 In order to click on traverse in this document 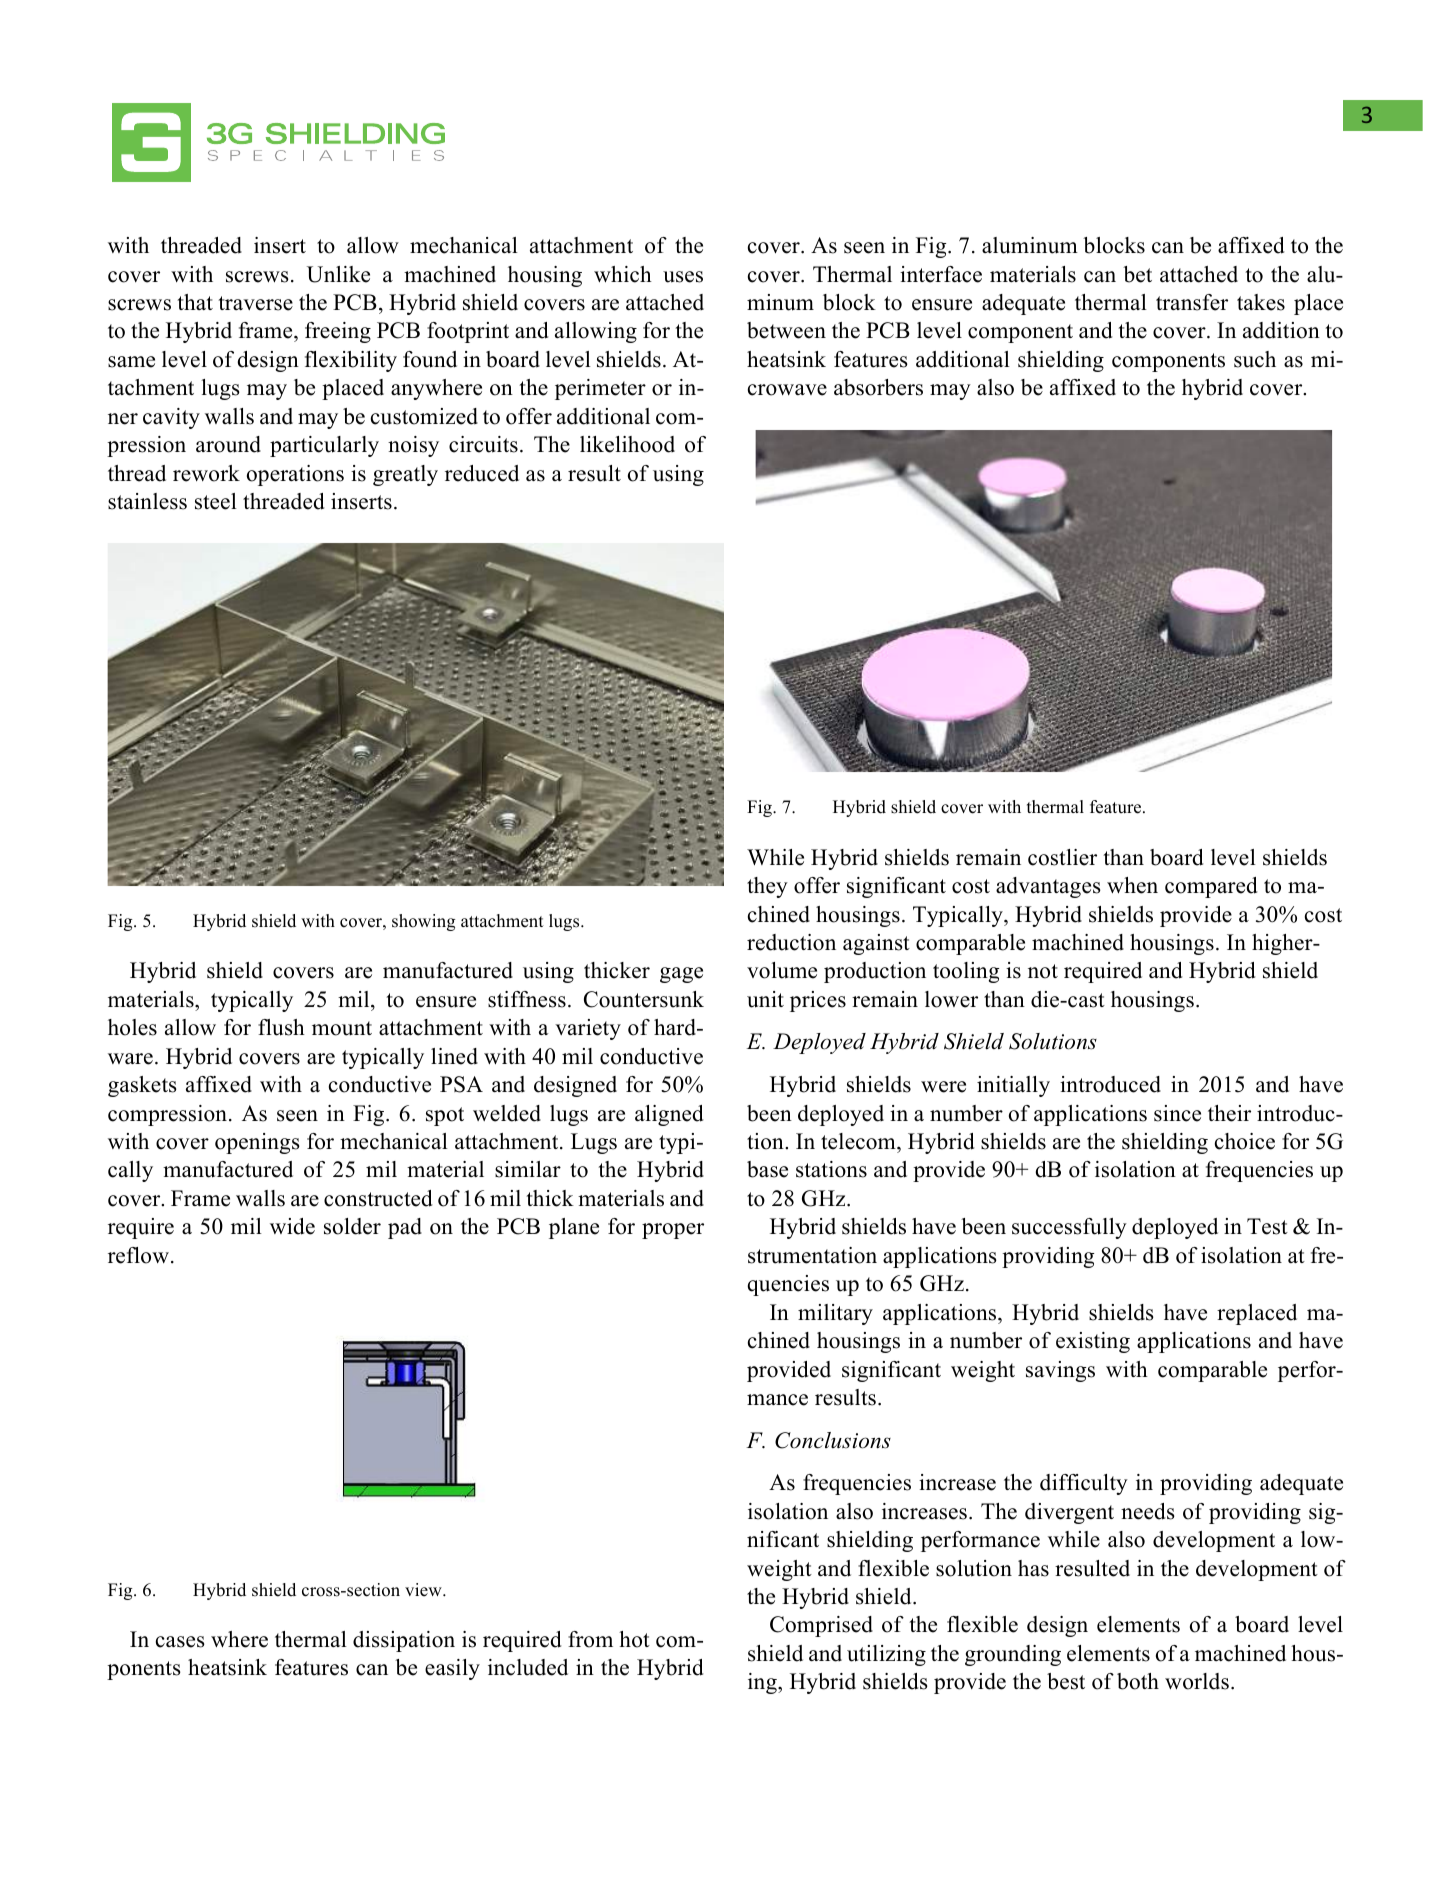, I will do `click(255, 303)`.
